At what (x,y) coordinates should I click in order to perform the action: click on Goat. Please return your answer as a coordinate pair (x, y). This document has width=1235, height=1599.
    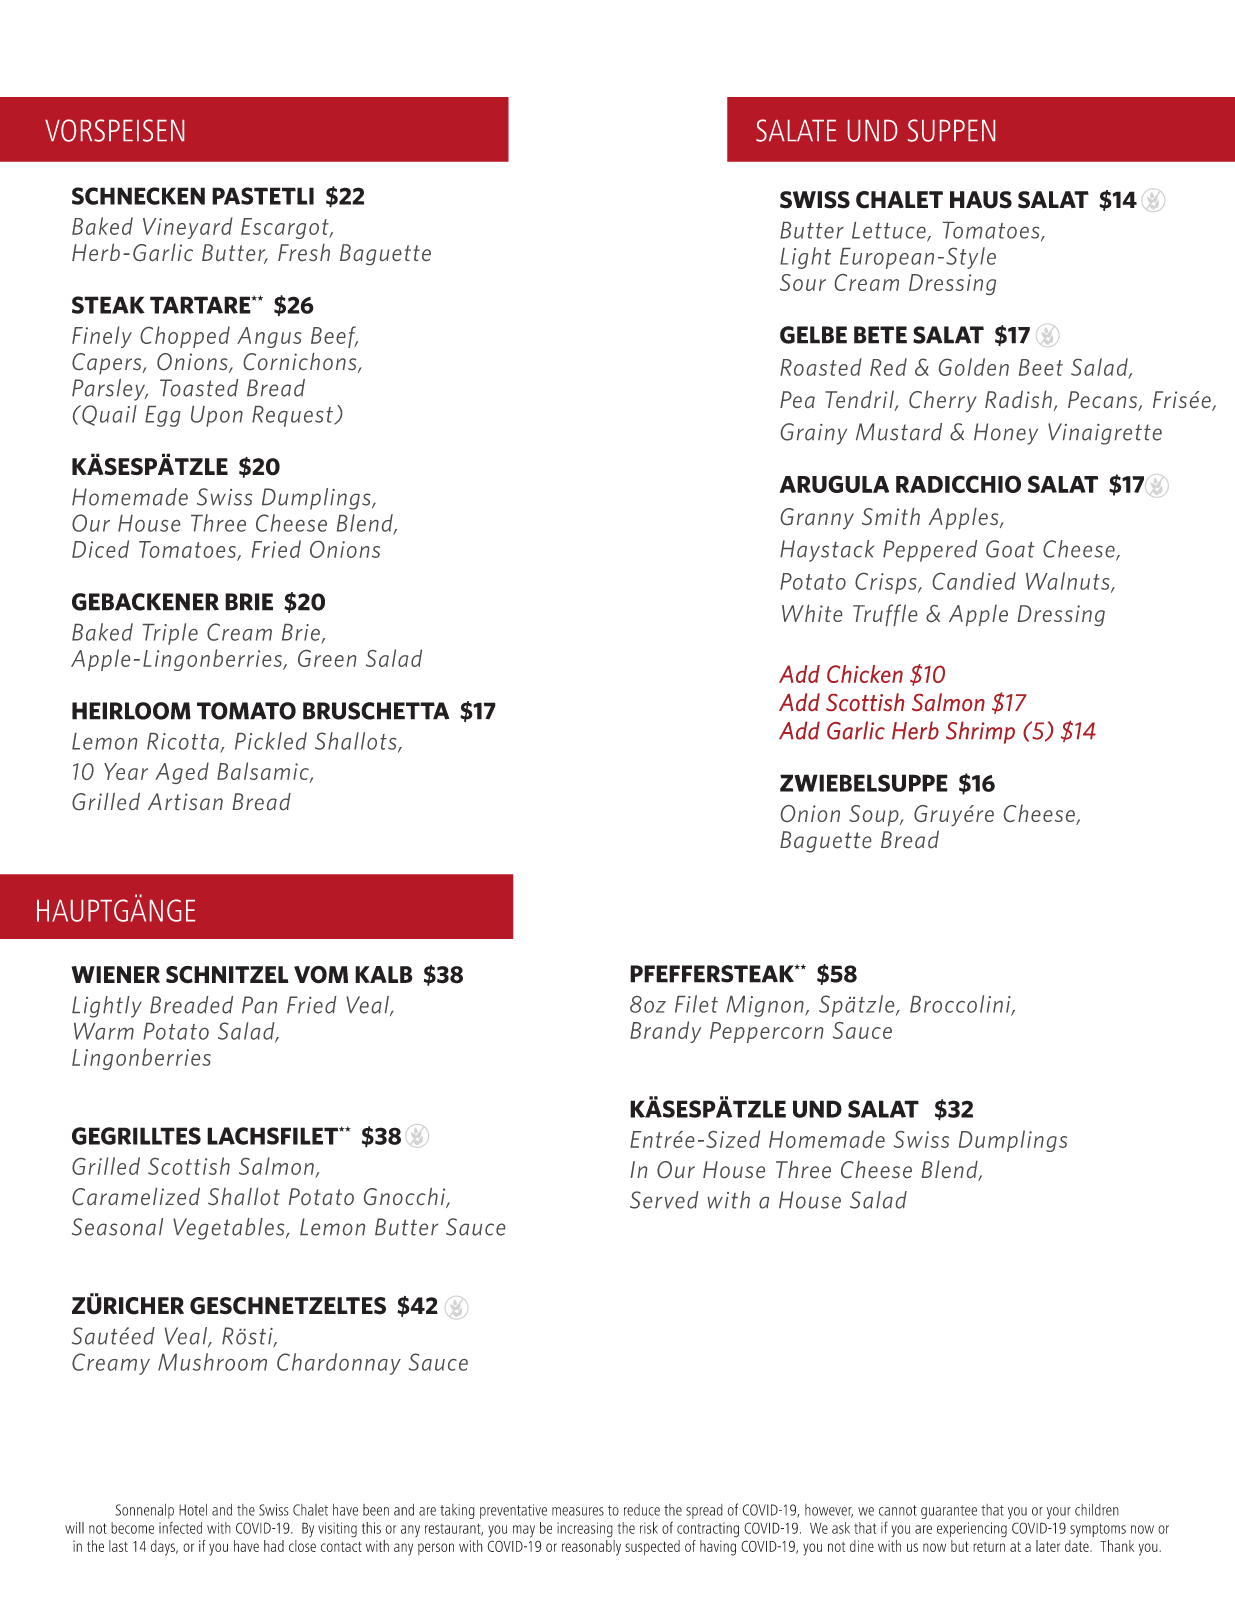
    Looking at the image, I should click on (1010, 549).
